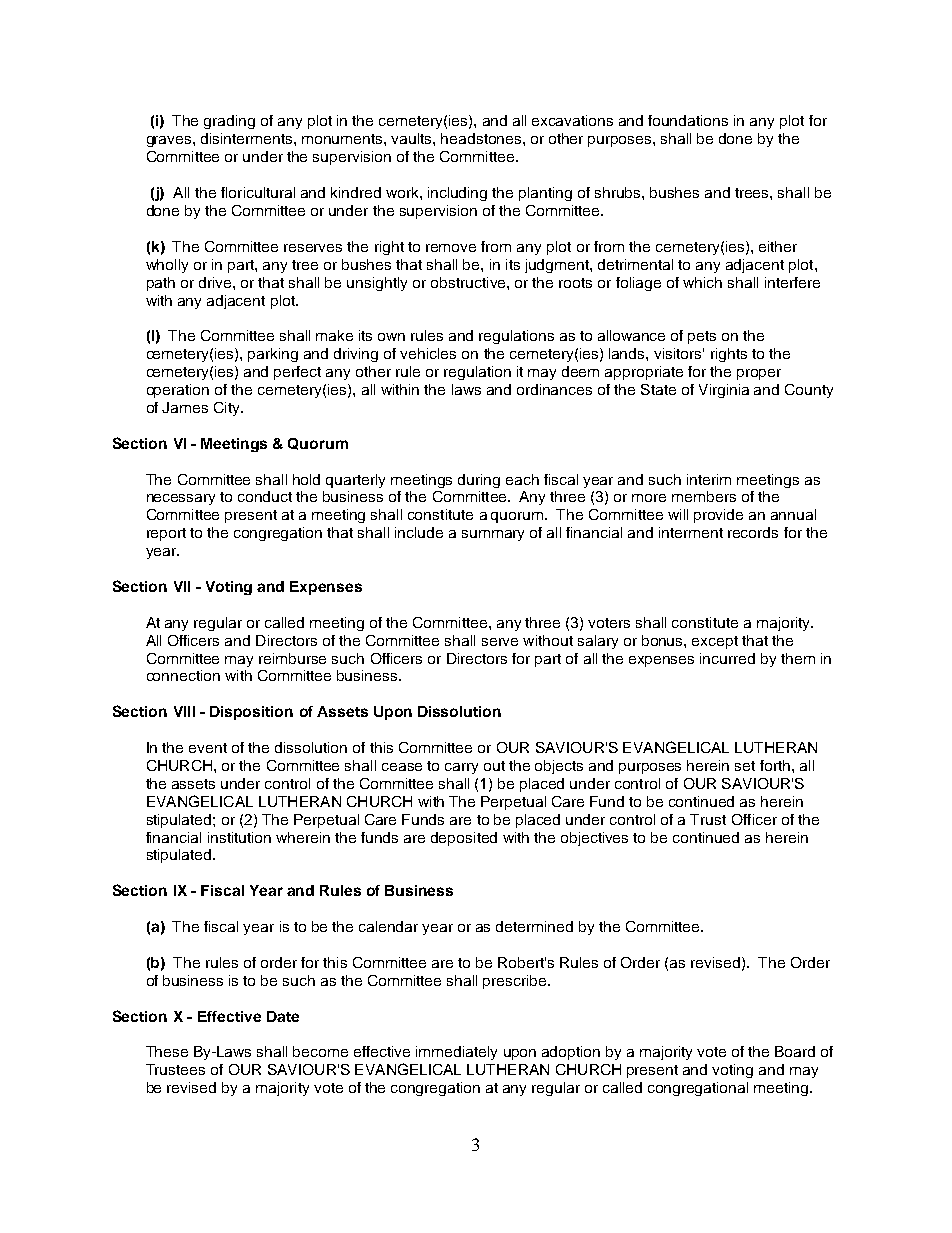 Image resolution: width=952 pixels, height=1233 pixels. Describe the element at coordinates (493, 535) in the image. I see `summary` at that location.
